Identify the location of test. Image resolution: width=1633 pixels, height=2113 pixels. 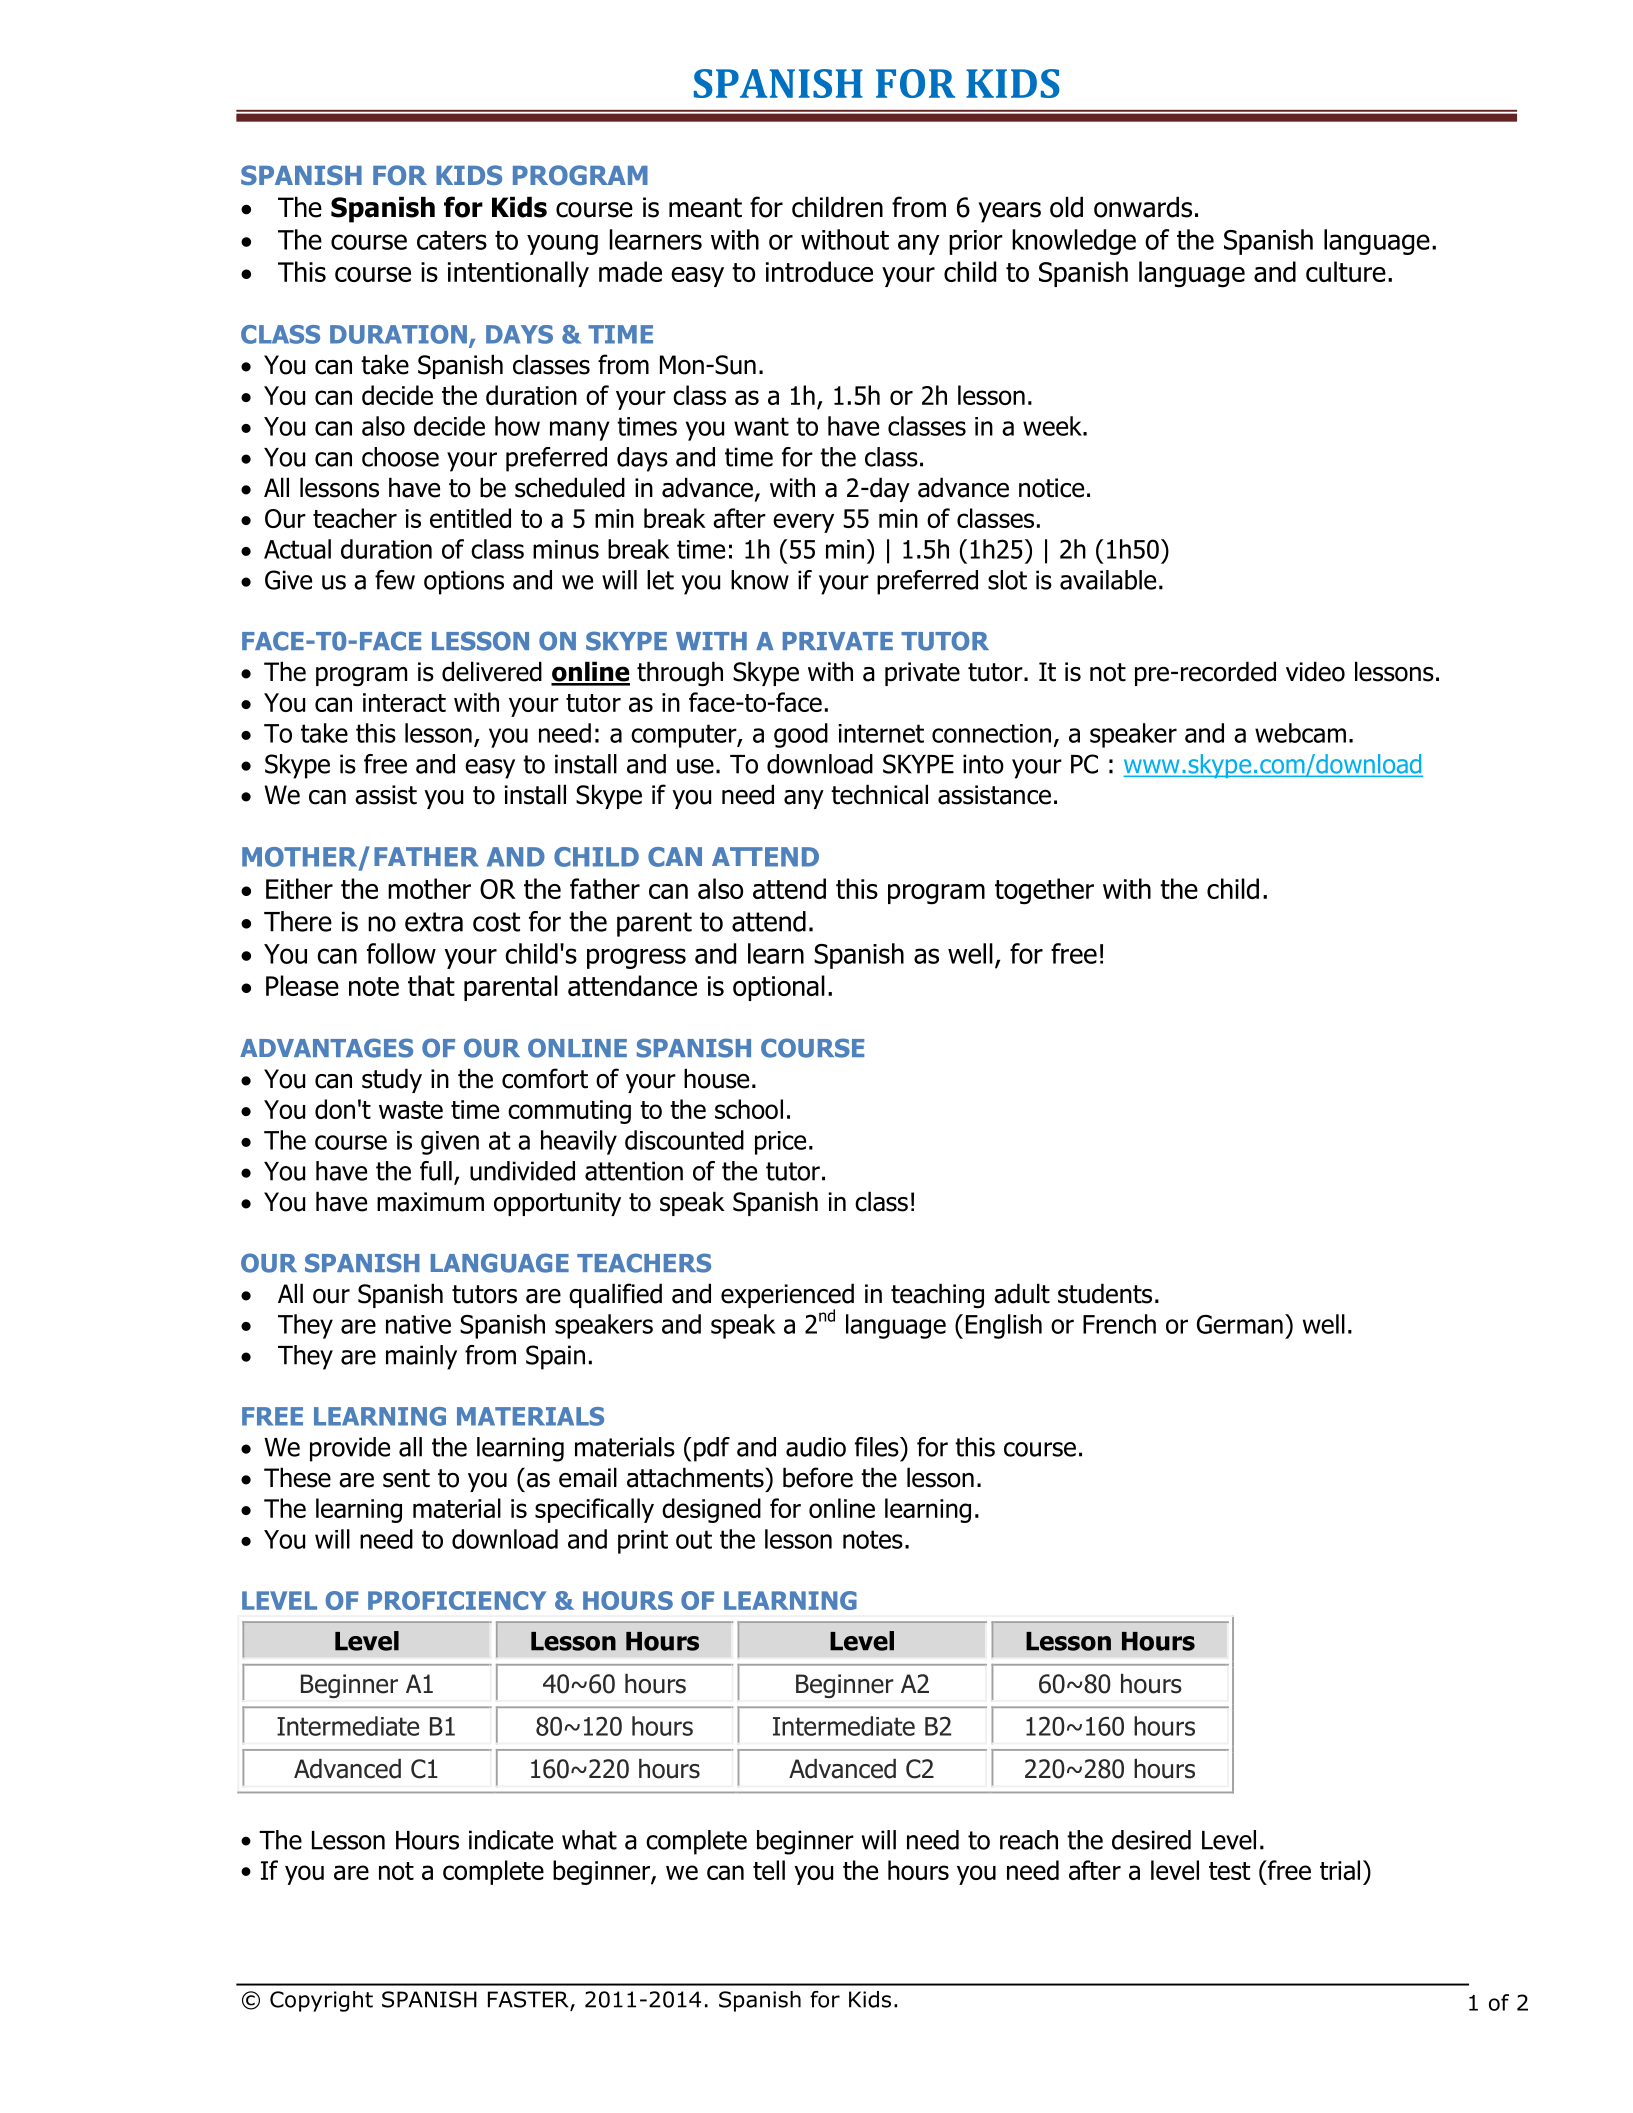
(1229, 1871).
